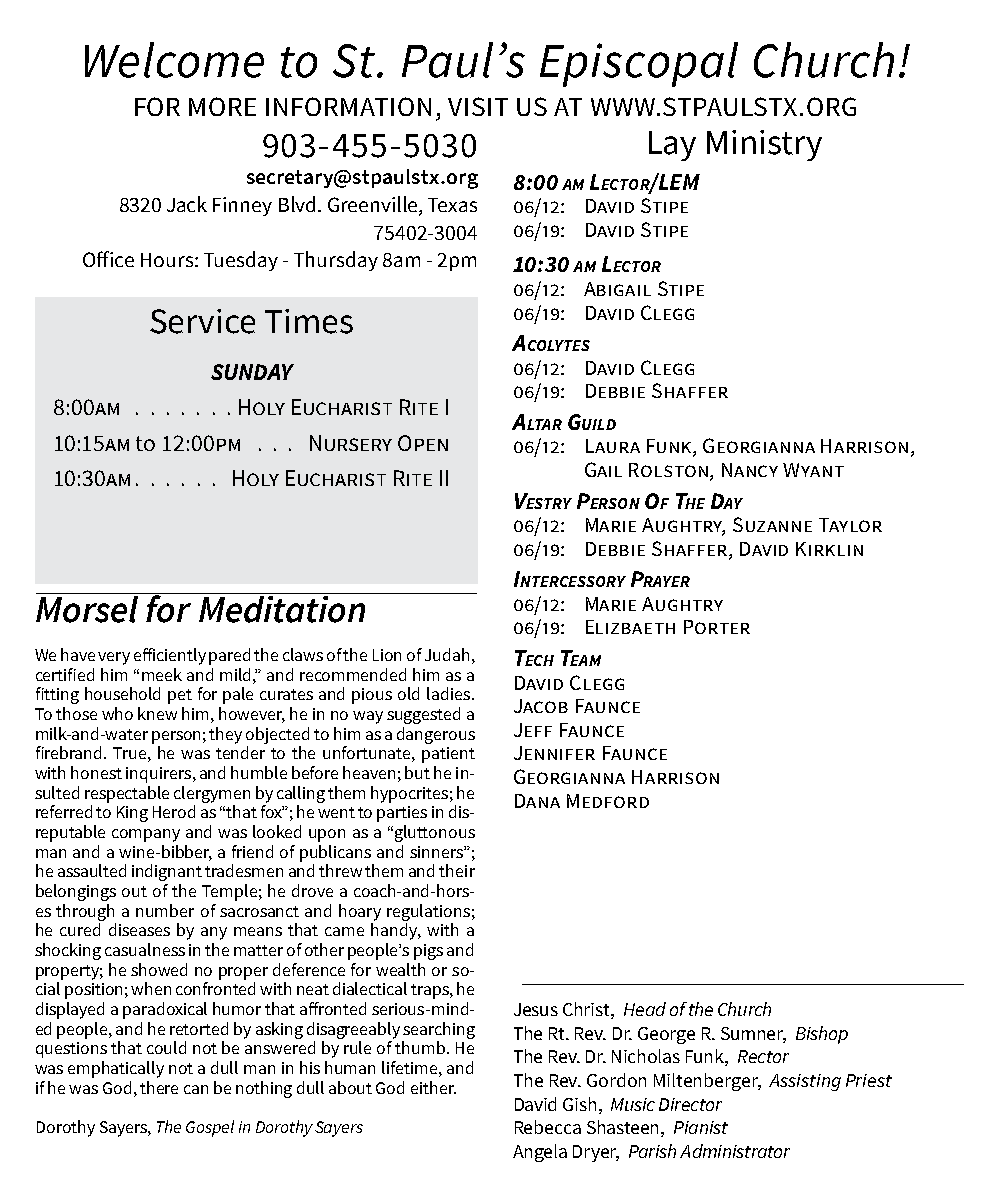 Image resolution: width=991 pixels, height=1204 pixels. I want to click on Ministry, so click(764, 145).
